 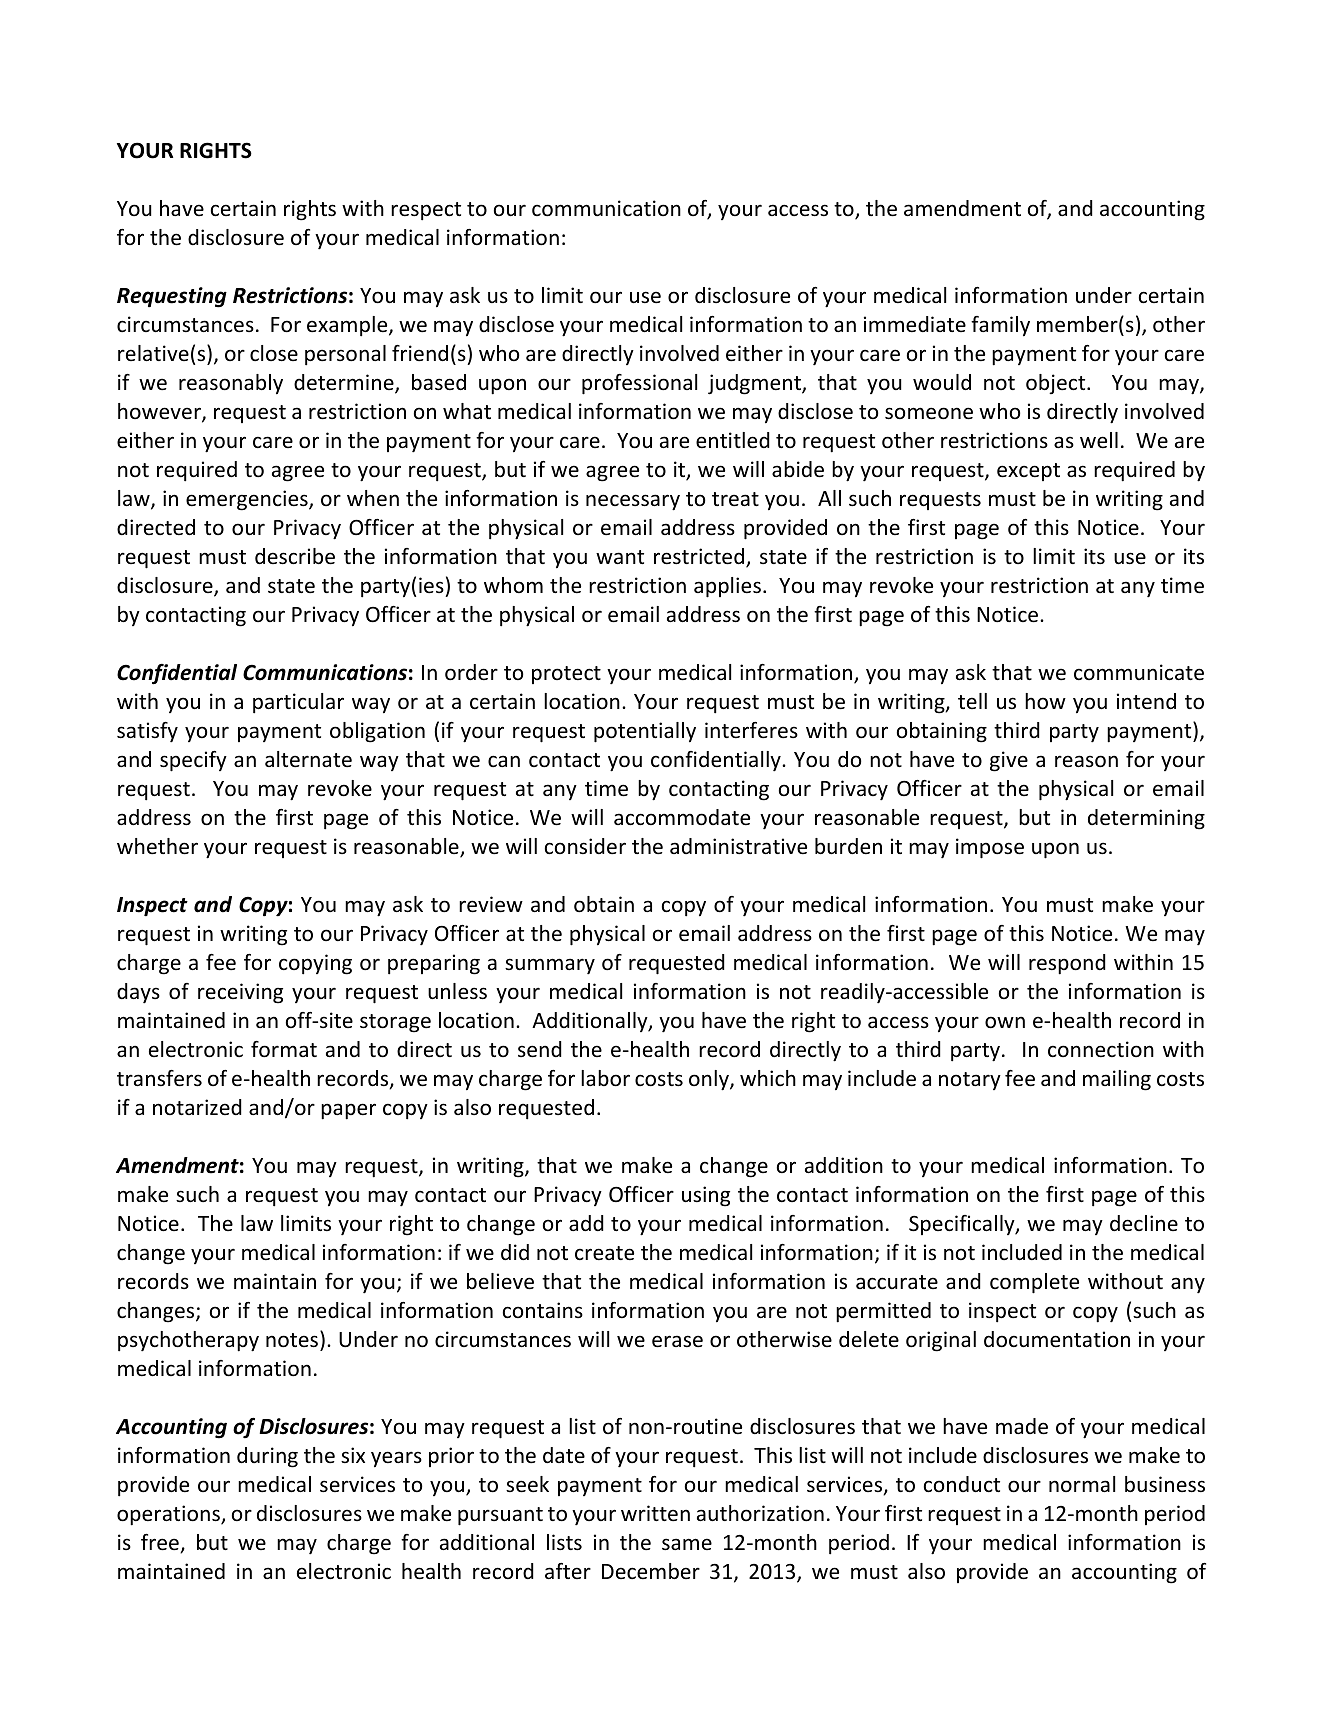 I want to click on example, so click(x=348, y=326).
